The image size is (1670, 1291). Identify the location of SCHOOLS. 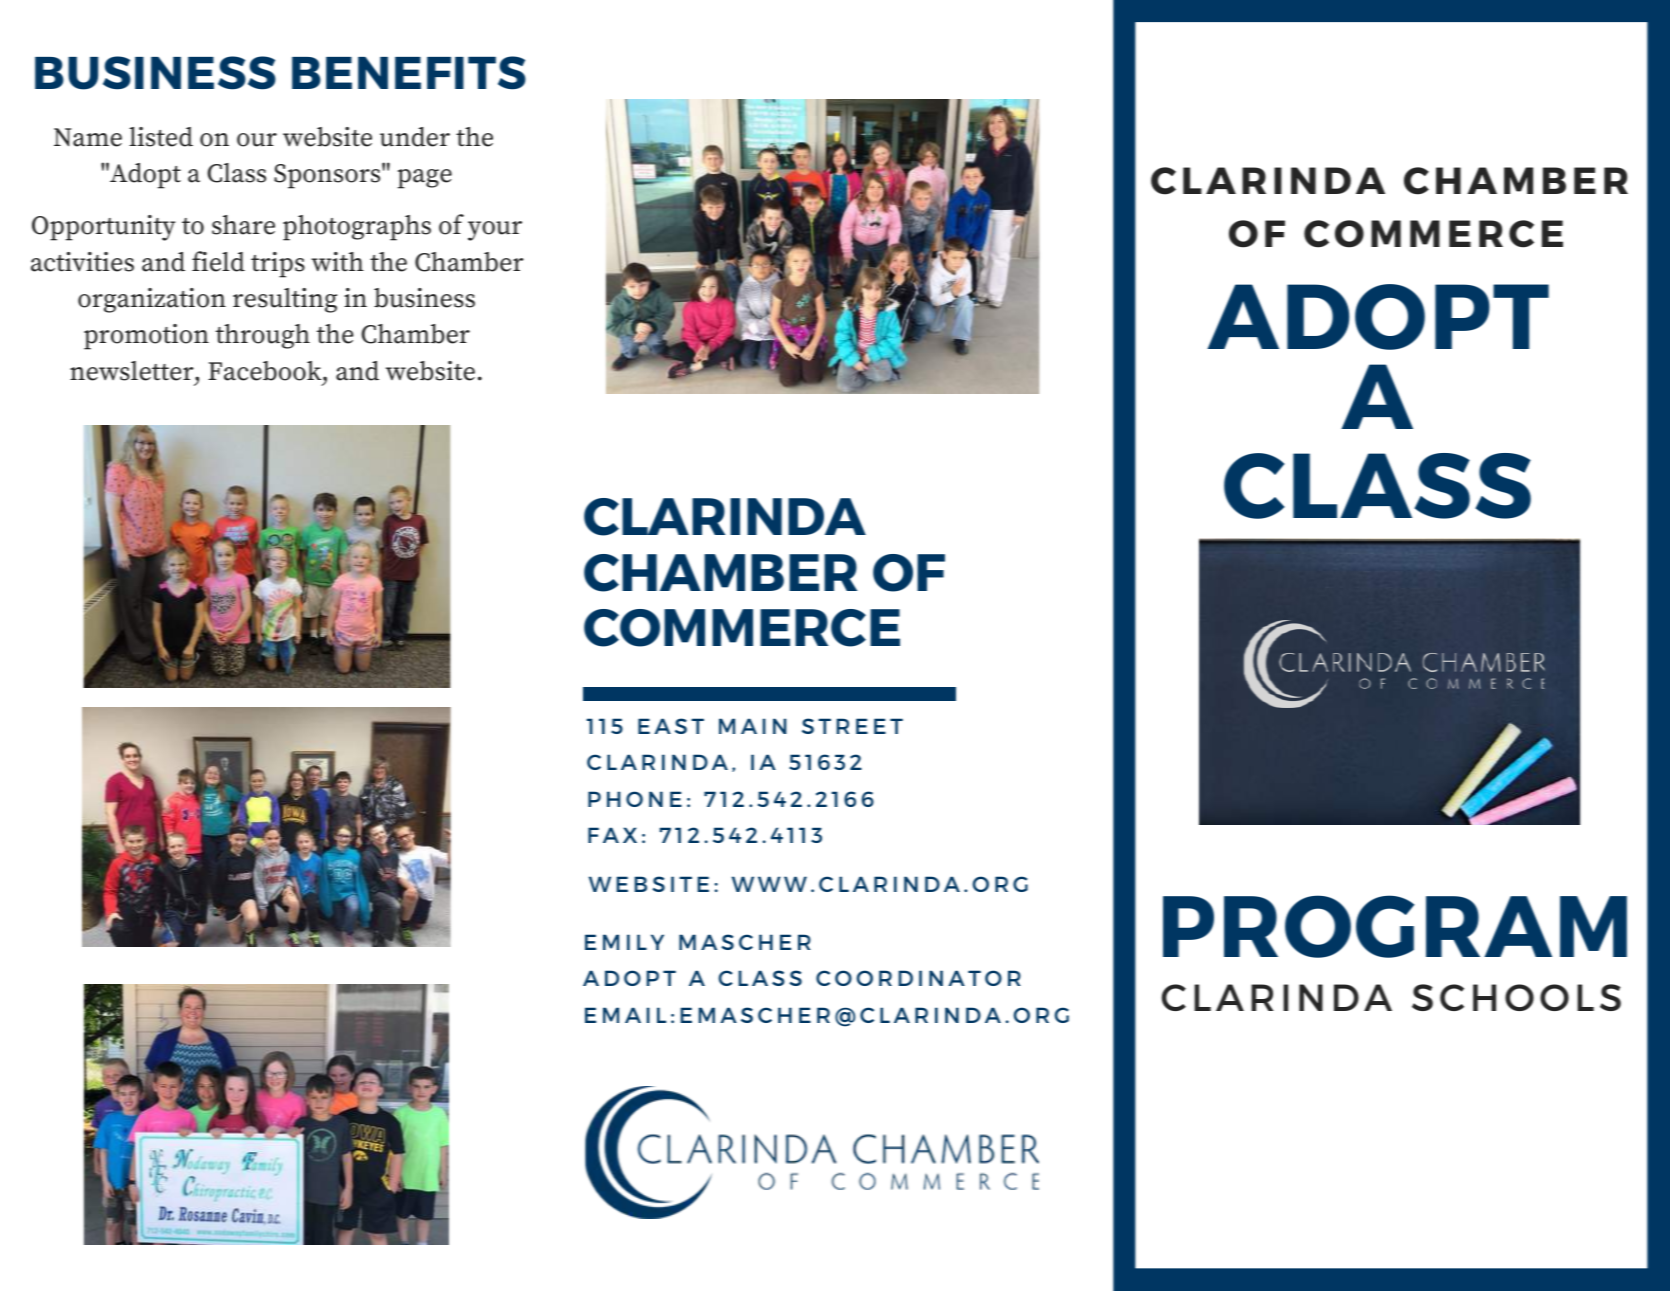
(1516, 997).
